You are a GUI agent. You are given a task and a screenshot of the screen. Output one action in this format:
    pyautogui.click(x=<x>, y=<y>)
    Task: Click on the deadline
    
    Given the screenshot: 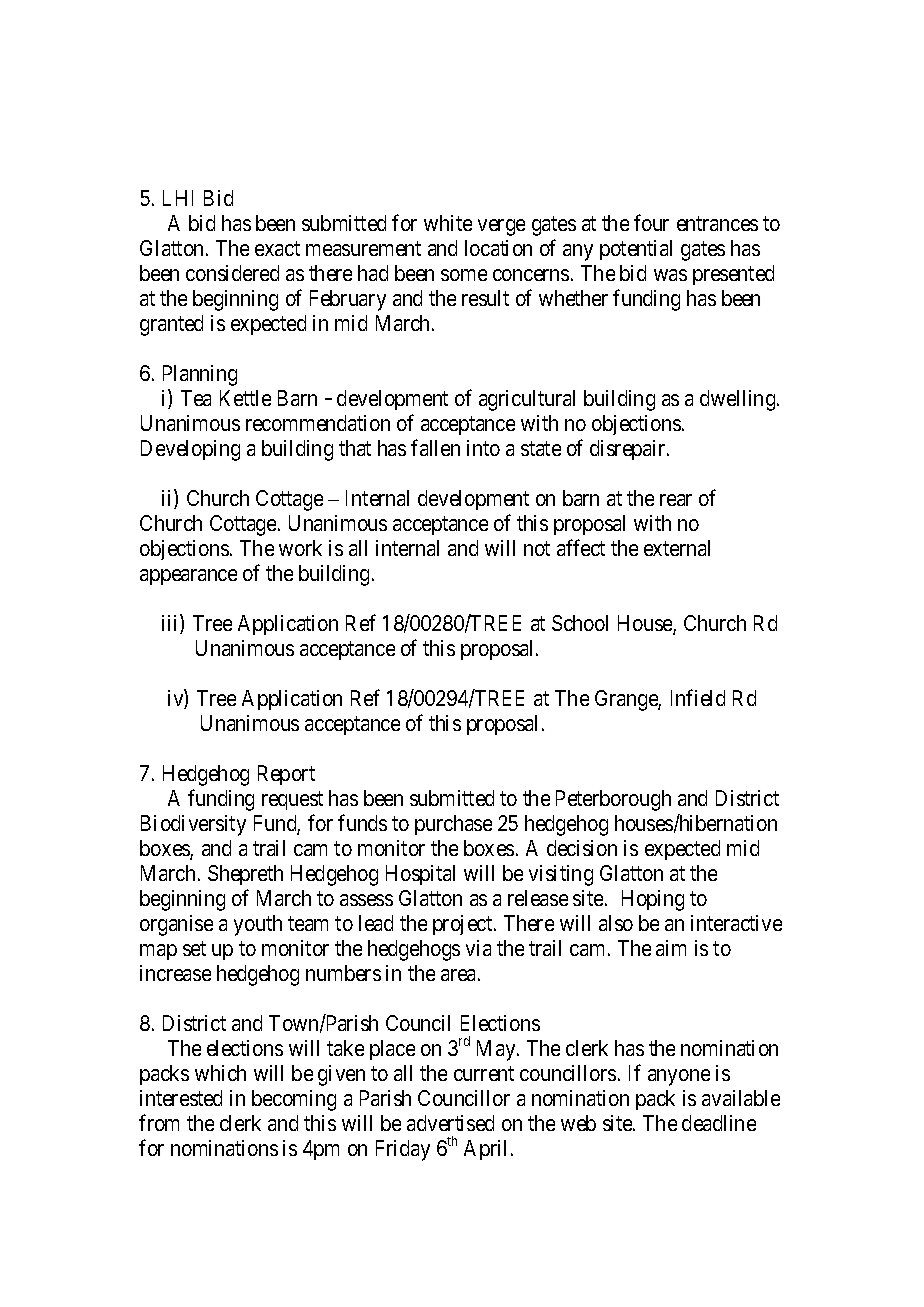 What is the action you would take?
    pyautogui.click(x=719, y=1123)
